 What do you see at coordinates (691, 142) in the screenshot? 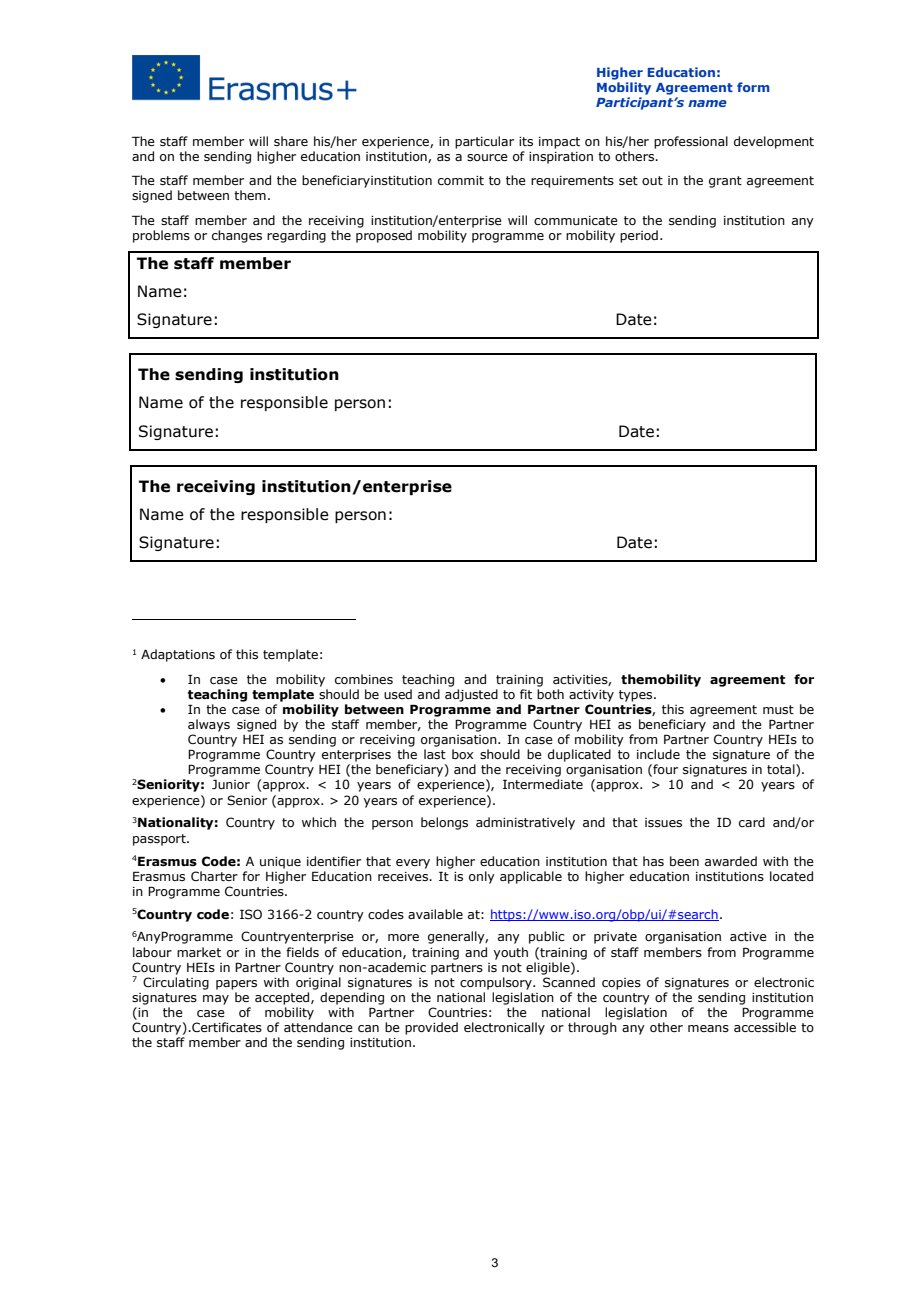
I see `professional` at bounding box center [691, 142].
